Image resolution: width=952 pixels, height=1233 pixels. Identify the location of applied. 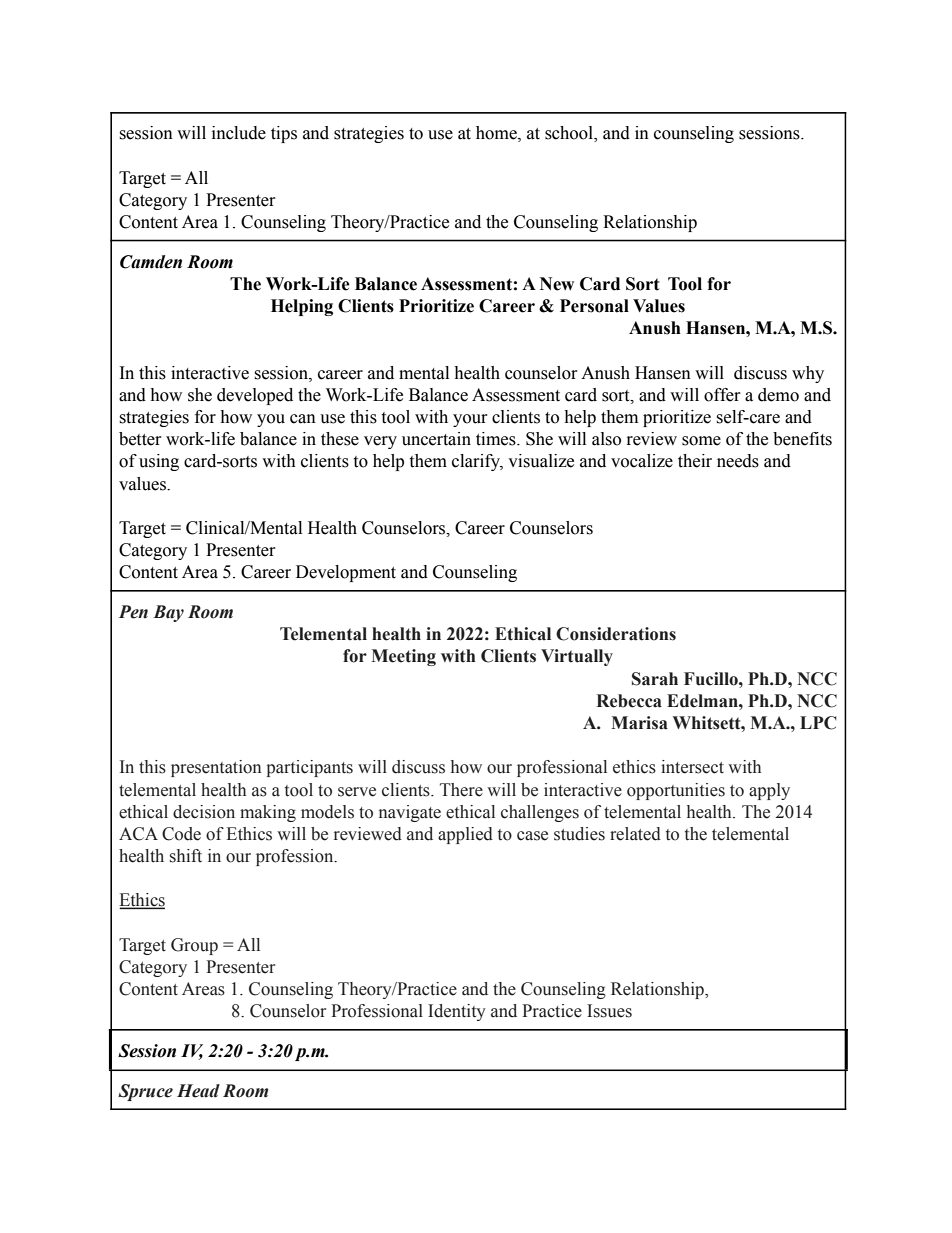
(465, 835).
